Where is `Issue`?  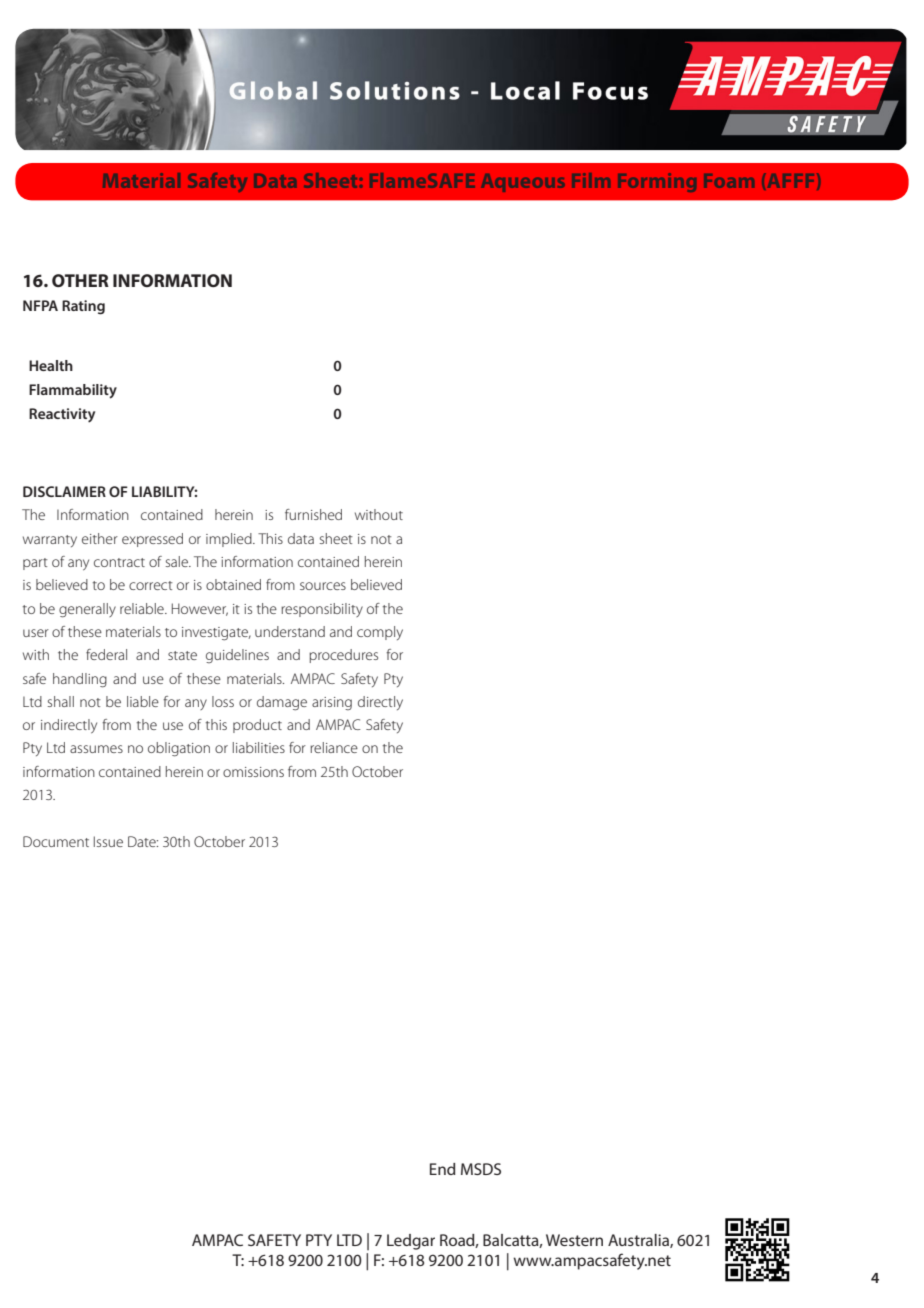 Issue is located at coordinates (108, 841).
